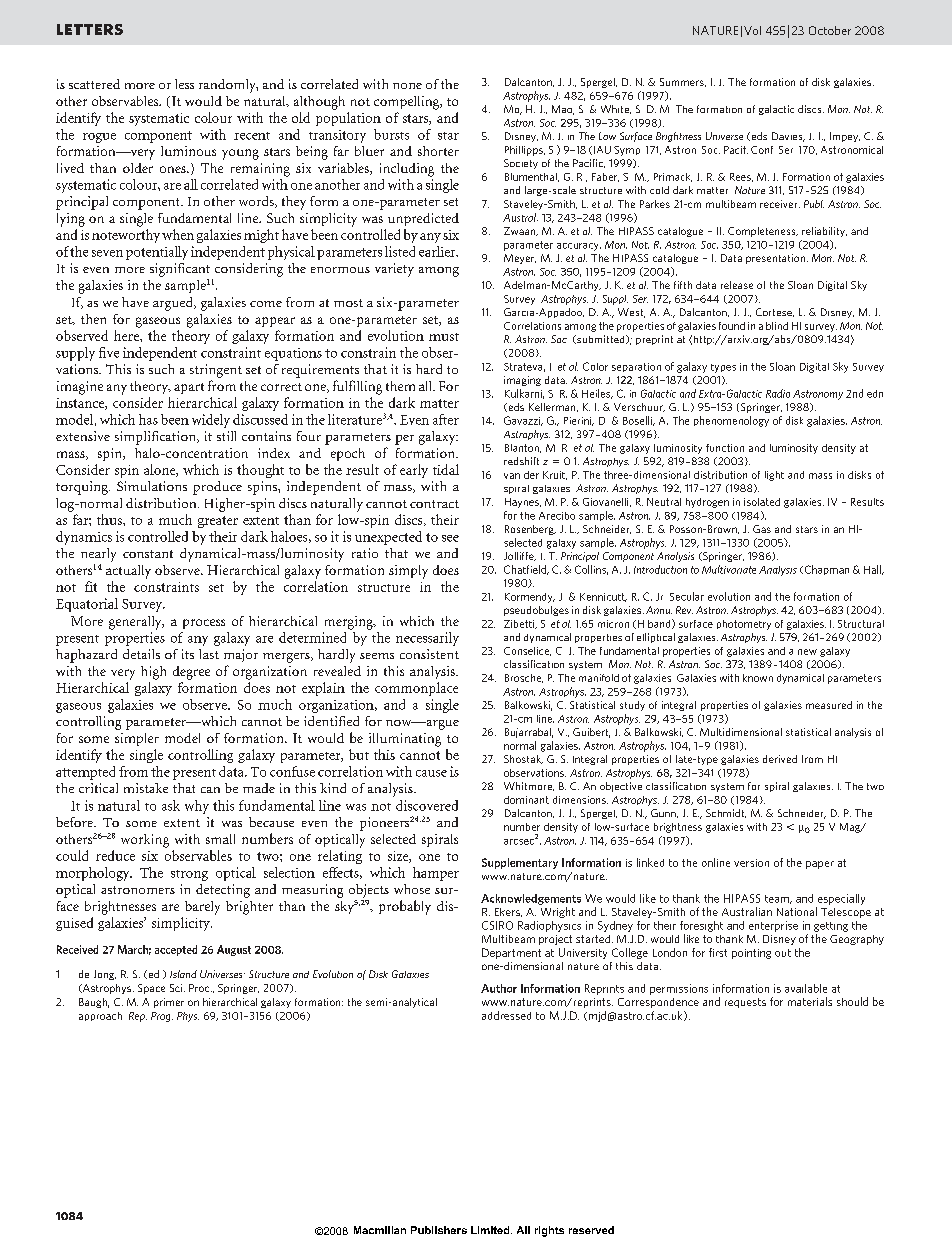 This image has width=952, height=1251. What do you see at coordinates (444, 337) in the image?
I see `must` at bounding box center [444, 337].
